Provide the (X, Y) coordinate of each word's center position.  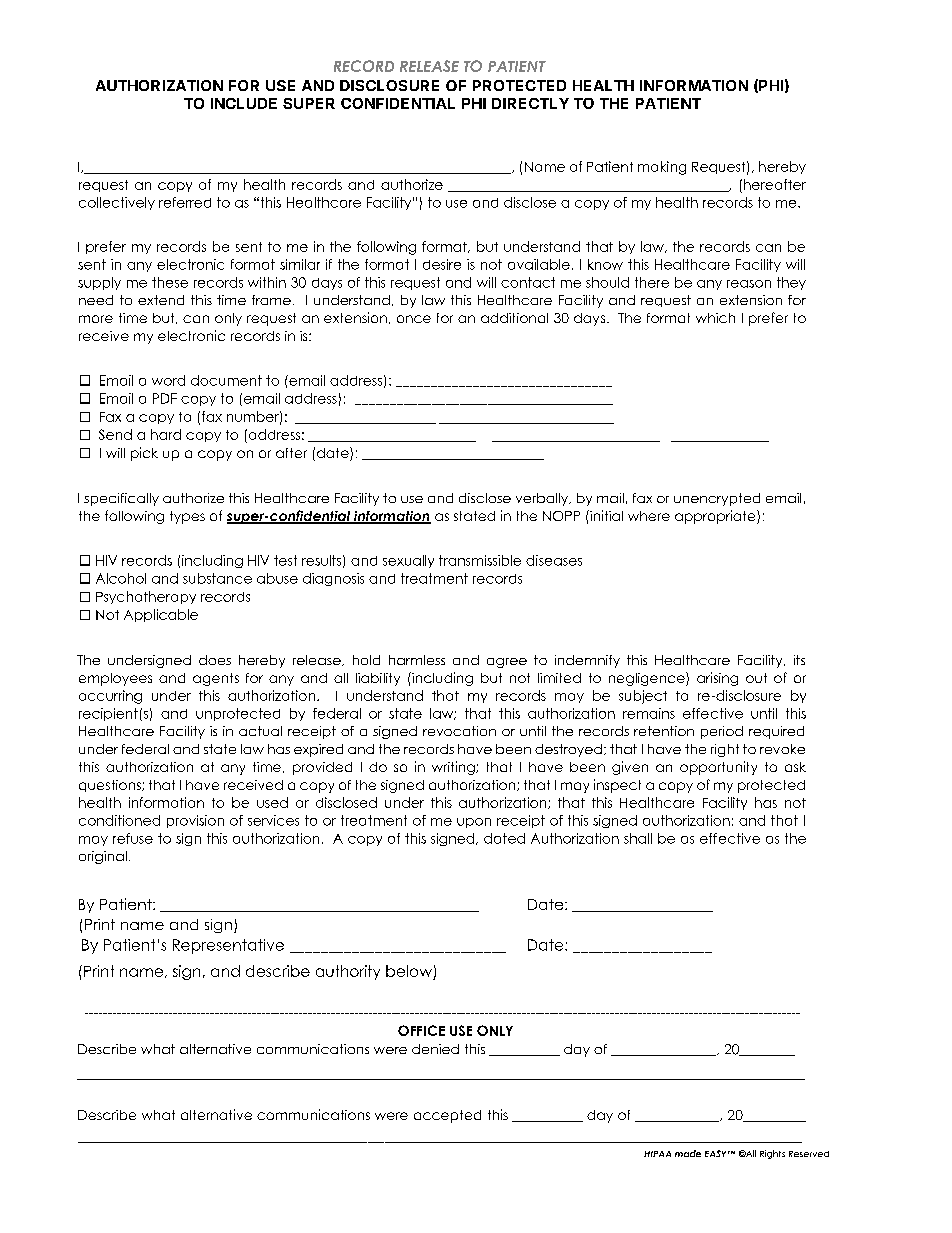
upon (474, 823)
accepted (447, 1116)
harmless (417, 660)
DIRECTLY (530, 103)
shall (638, 838)
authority (348, 972)
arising (717, 679)
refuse (133, 838)
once (414, 319)
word (168, 380)
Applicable (161, 615)
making (662, 168)
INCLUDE (244, 103)
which (715, 318)
